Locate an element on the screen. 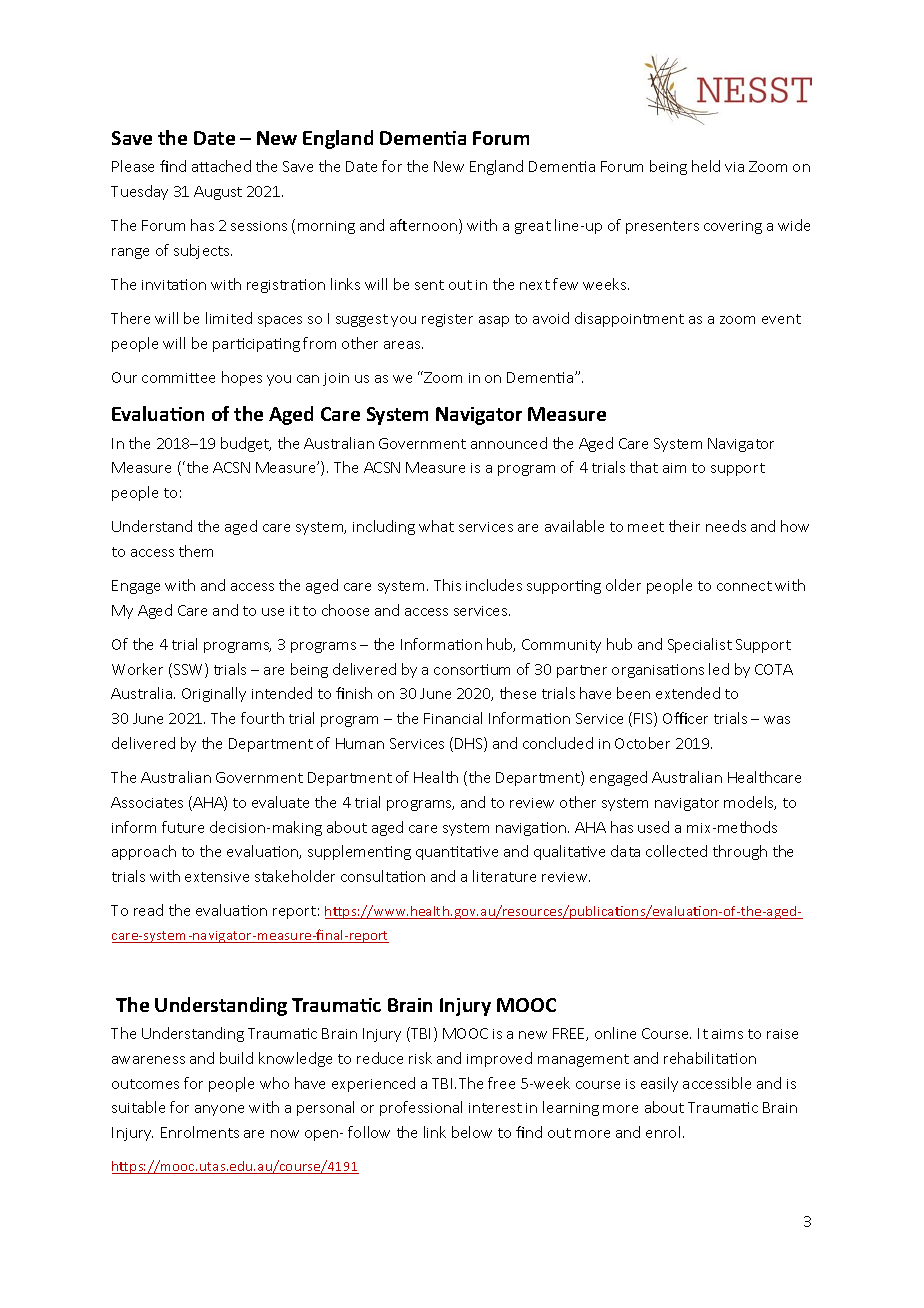  future is located at coordinates (183, 827).
